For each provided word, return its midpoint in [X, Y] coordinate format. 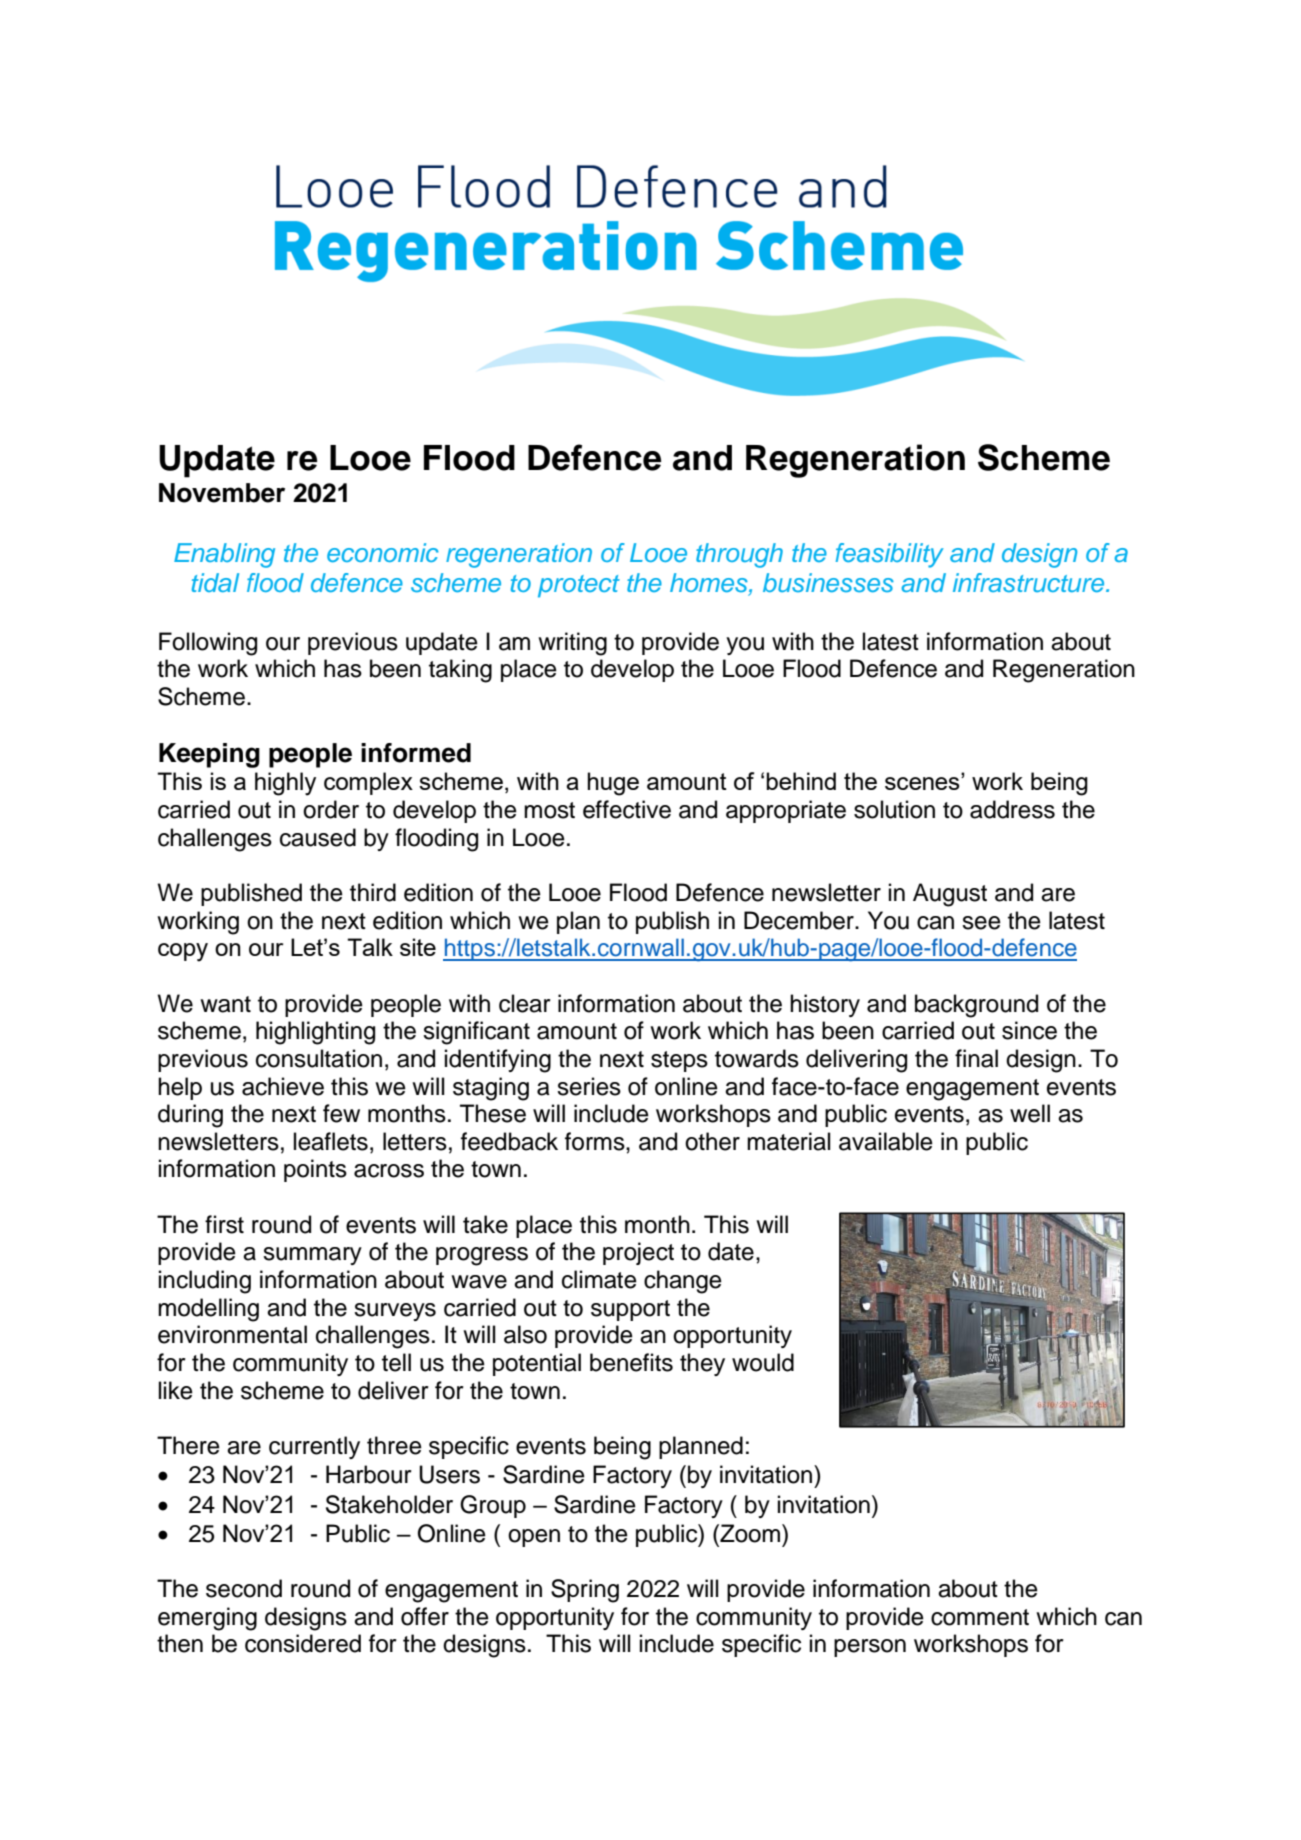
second [244, 1588]
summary [312, 1256]
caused [318, 837]
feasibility [889, 555]
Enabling [224, 555]
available [886, 1141]
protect [579, 586]
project [638, 1253]
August [950, 895]
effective [627, 809]
